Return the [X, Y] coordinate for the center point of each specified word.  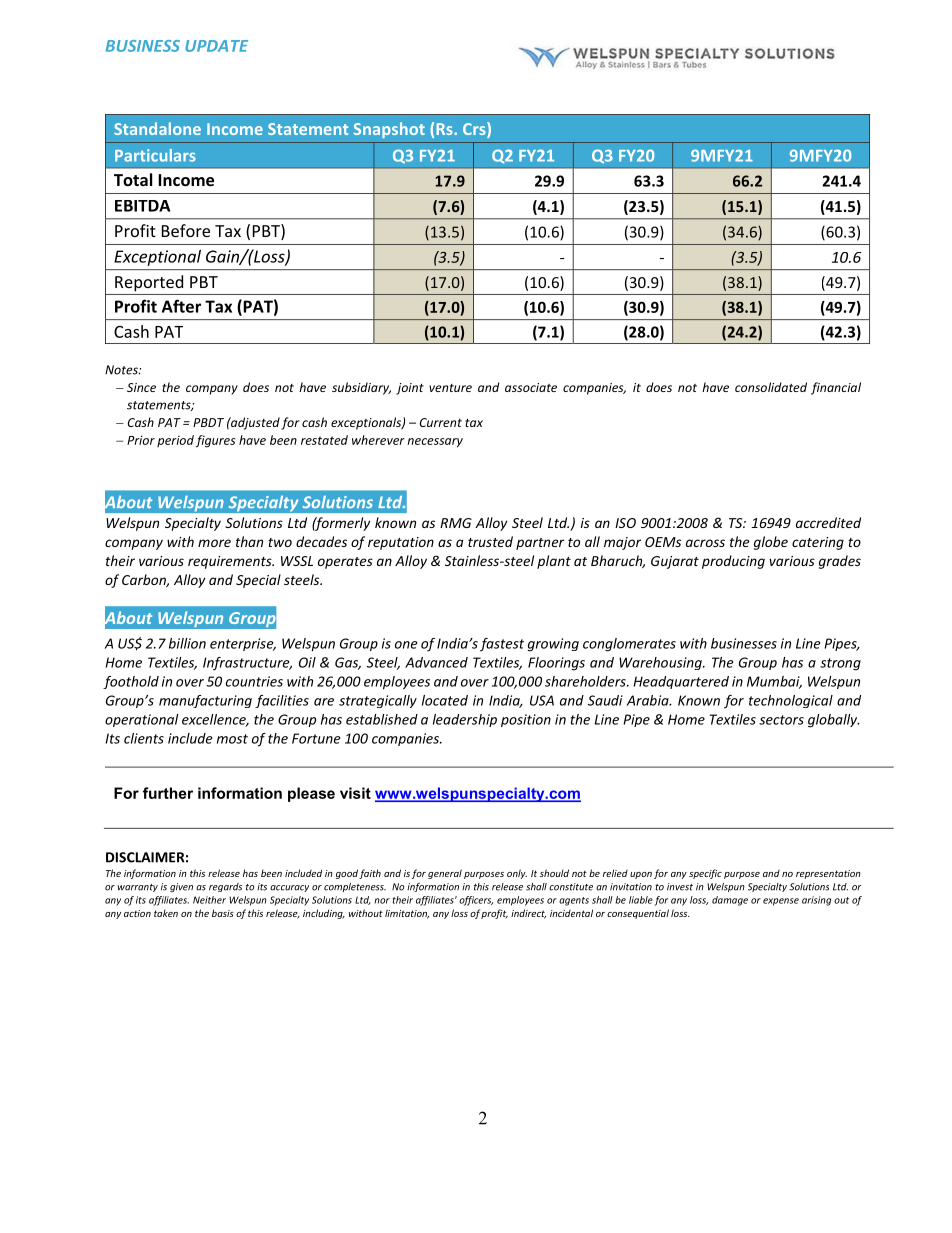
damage [730, 901]
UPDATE [216, 46]
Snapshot [389, 130]
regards [225, 887]
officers [476, 901]
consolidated [771, 387]
